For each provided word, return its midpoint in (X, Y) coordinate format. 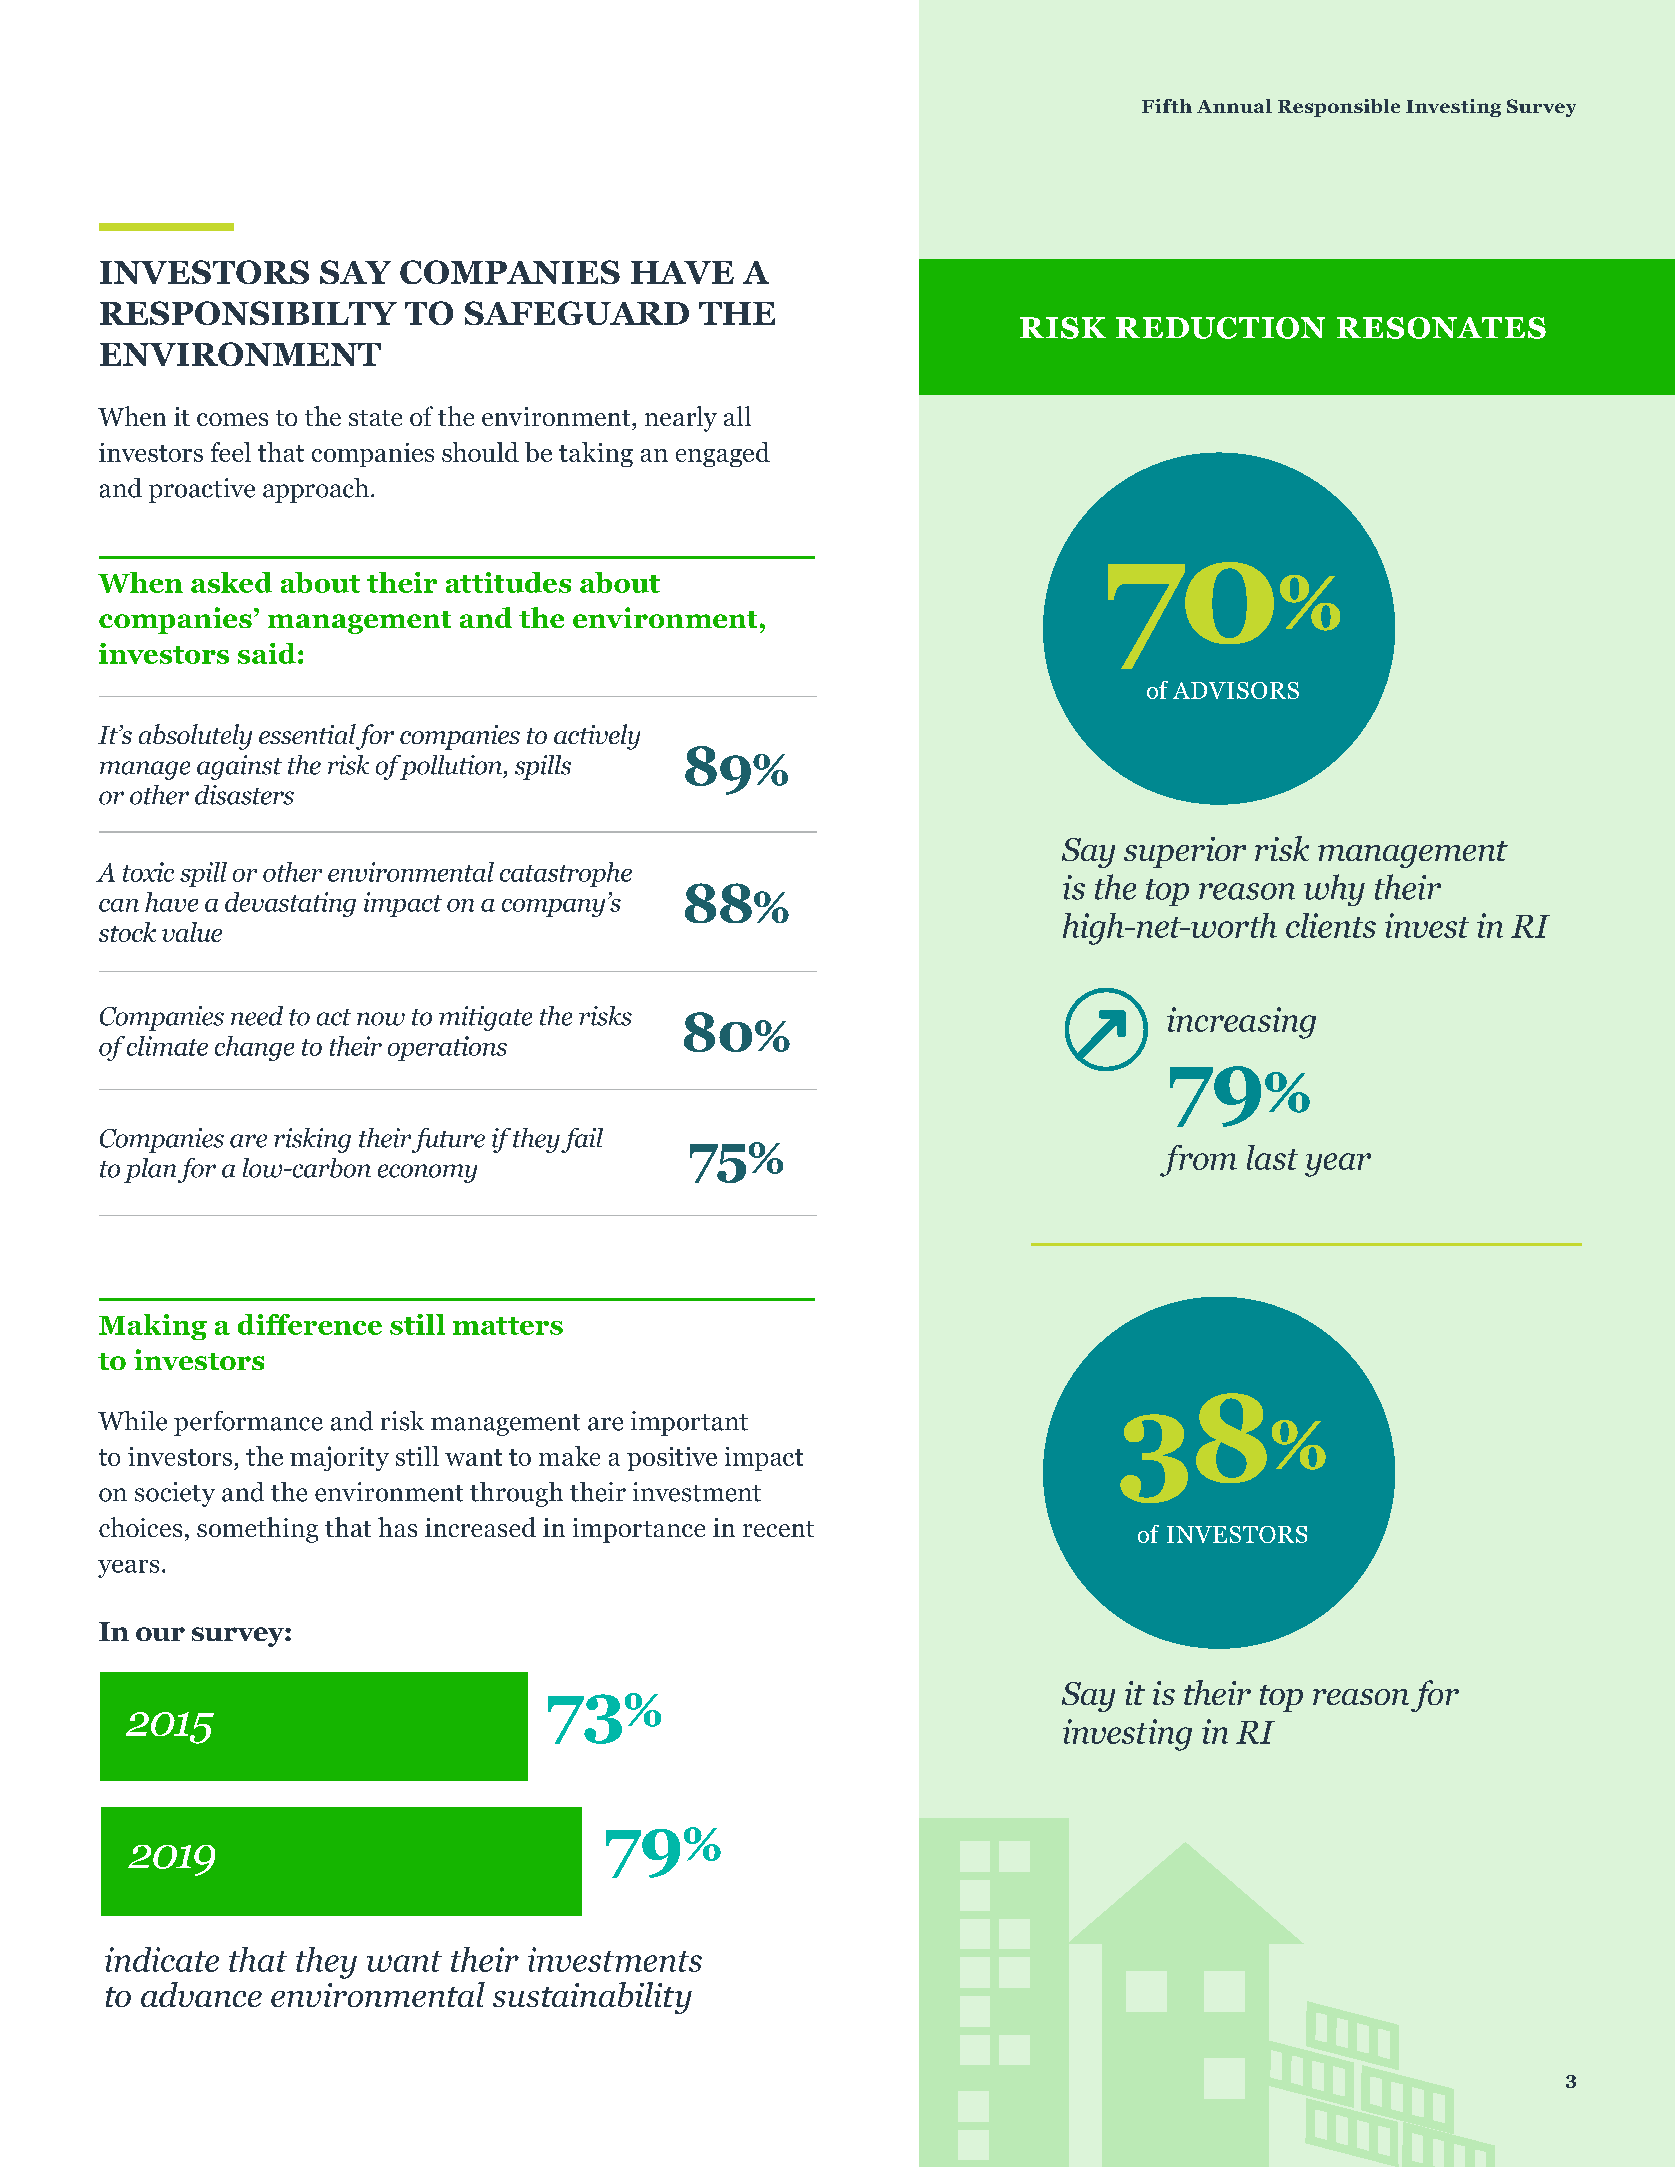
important (689, 1423)
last (1272, 1157)
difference (310, 1324)
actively (597, 737)
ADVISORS (1236, 690)
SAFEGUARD (577, 313)
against (239, 767)
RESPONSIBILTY (248, 313)
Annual (1234, 106)
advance (201, 1994)
